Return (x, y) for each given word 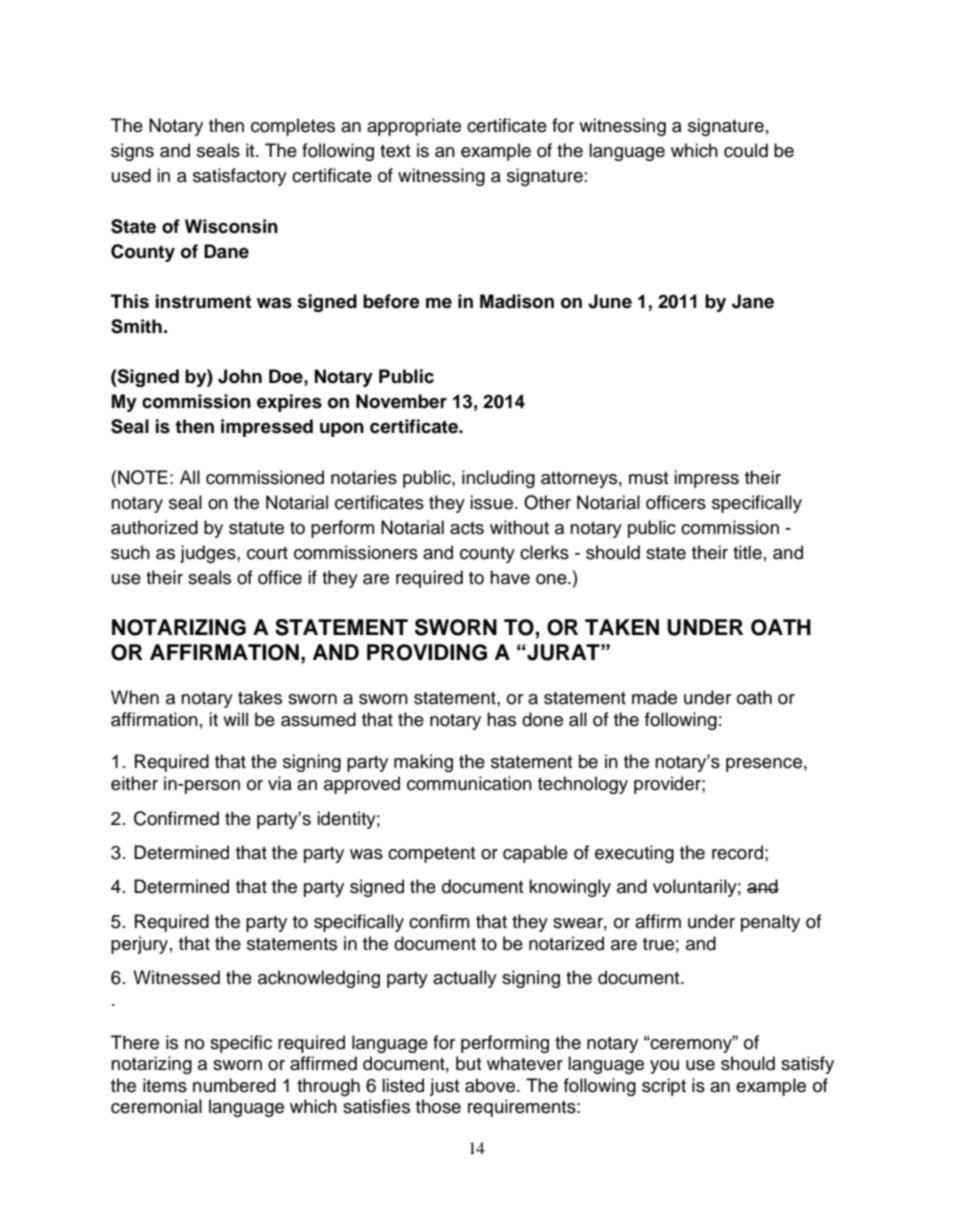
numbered (234, 1085)
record (737, 852)
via (280, 783)
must (648, 478)
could (746, 150)
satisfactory (240, 177)
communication (469, 783)
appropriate (414, 127)
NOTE (143, 477)
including (498, 479)
